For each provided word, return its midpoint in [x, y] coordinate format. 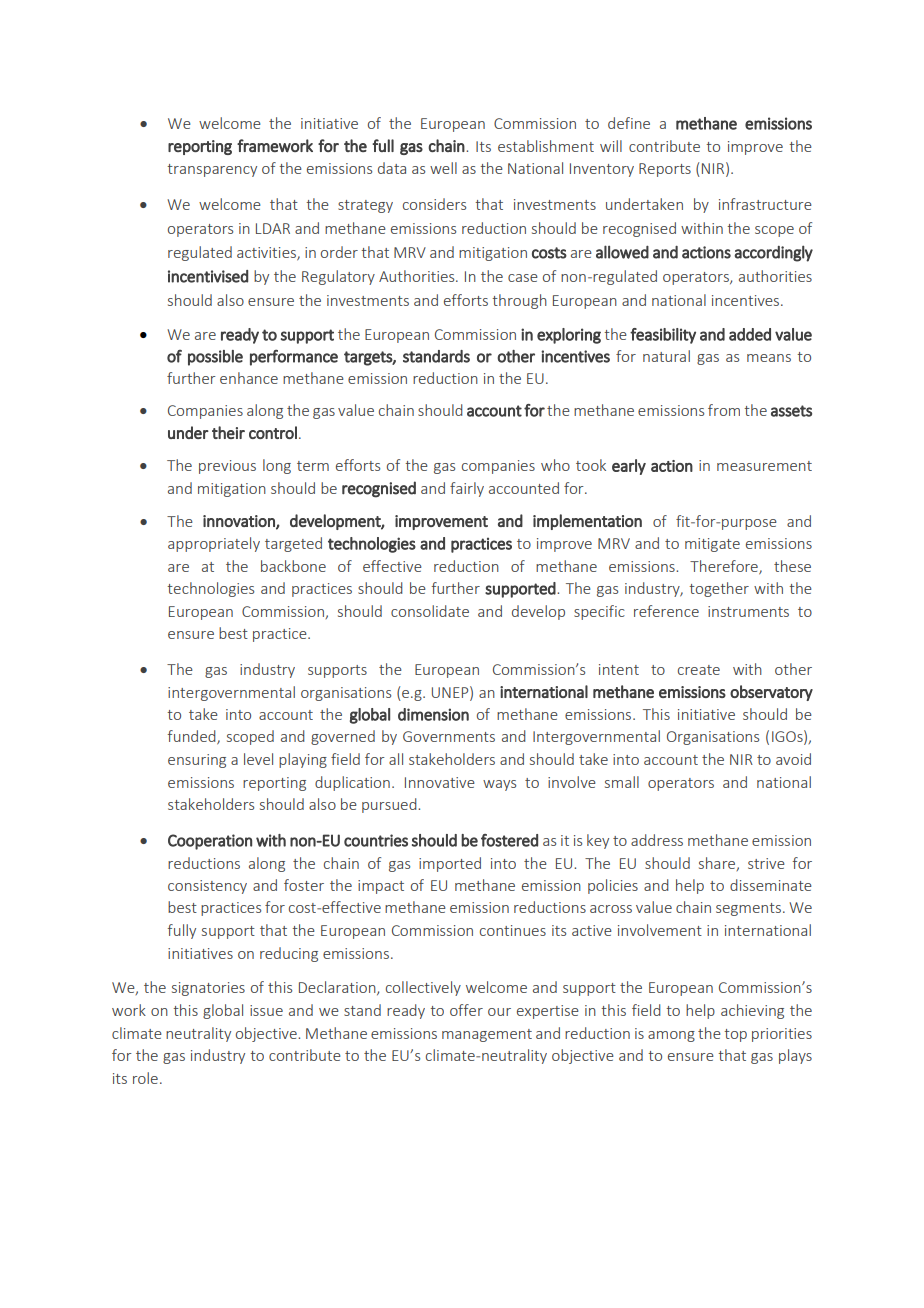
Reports [665, 170]
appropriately [214, 544]
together [719, 589]
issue [266, 1010]
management [487, 1035]
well [443, 168]
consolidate [430, 611]
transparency [212, 170]
